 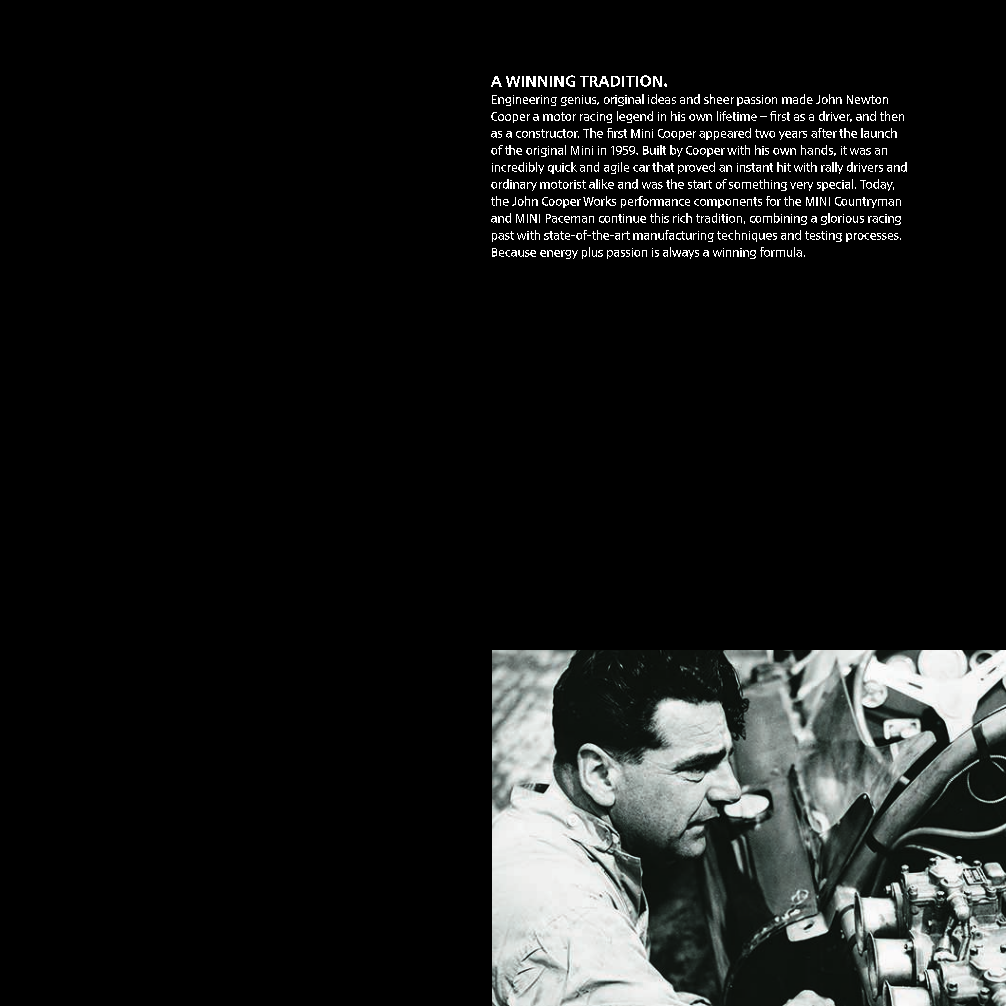 I want to click on Built, so click(x=654, y=150).
